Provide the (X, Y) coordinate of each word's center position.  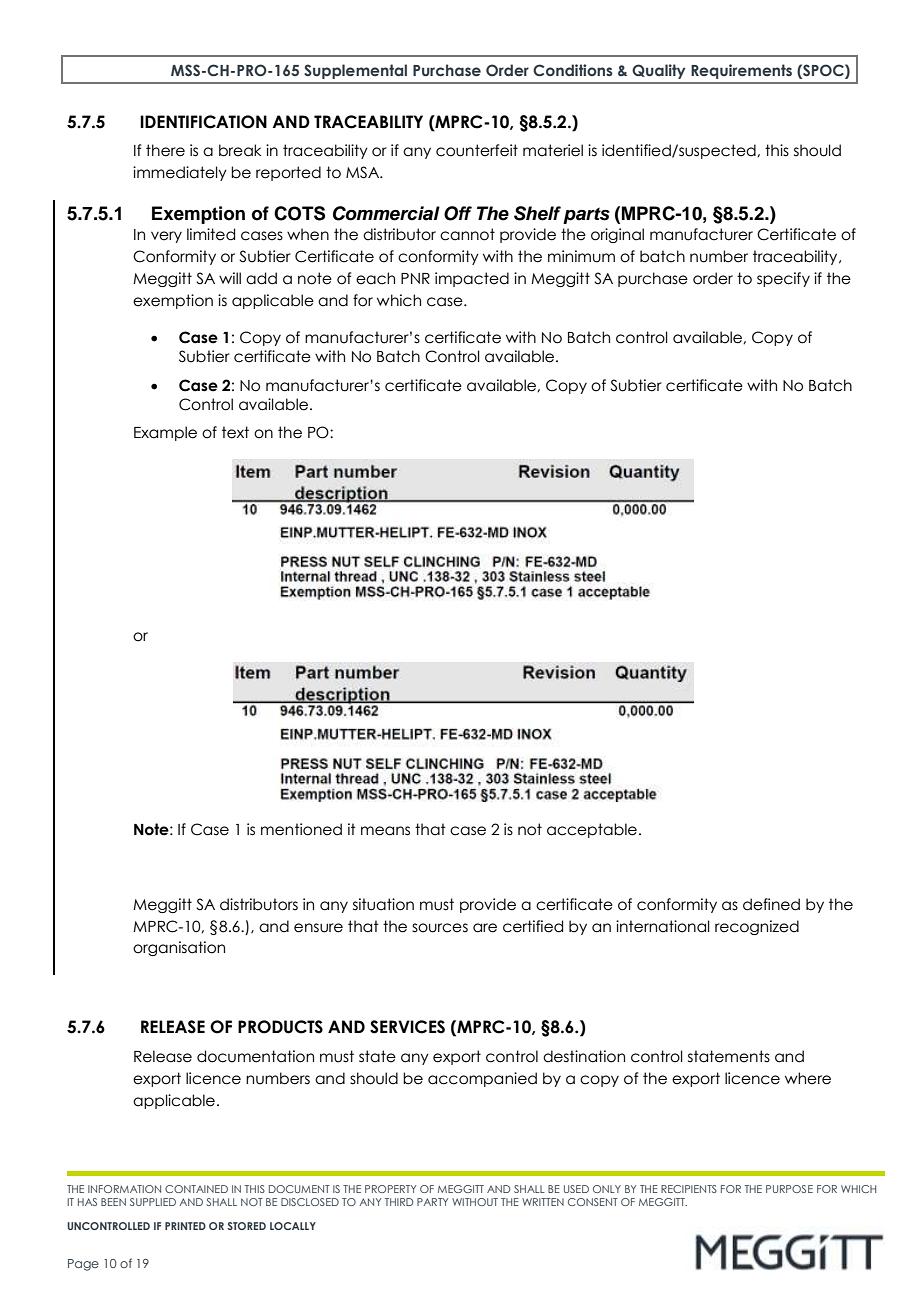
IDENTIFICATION (203, 122)
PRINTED (185, 1226)
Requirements (741, 71)
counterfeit (477, 150)
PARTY (432, 1202)
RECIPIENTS (689, 1189)
